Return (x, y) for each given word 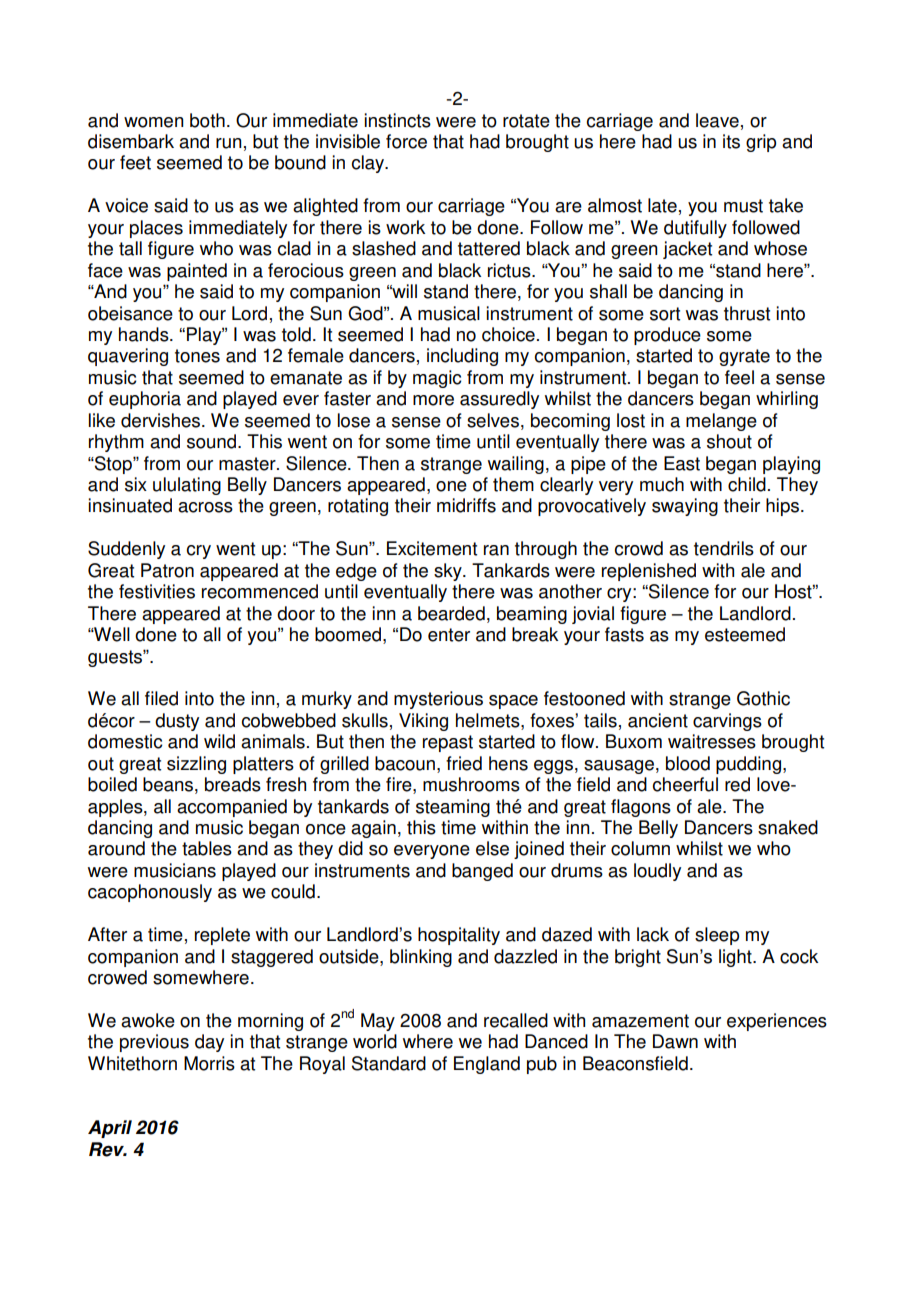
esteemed (745, 634)
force (406, 141)
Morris (209, 1063)
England (487, 1065)
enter (449, 635)
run (229, 143)
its (731, 141)
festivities (157, 591)
